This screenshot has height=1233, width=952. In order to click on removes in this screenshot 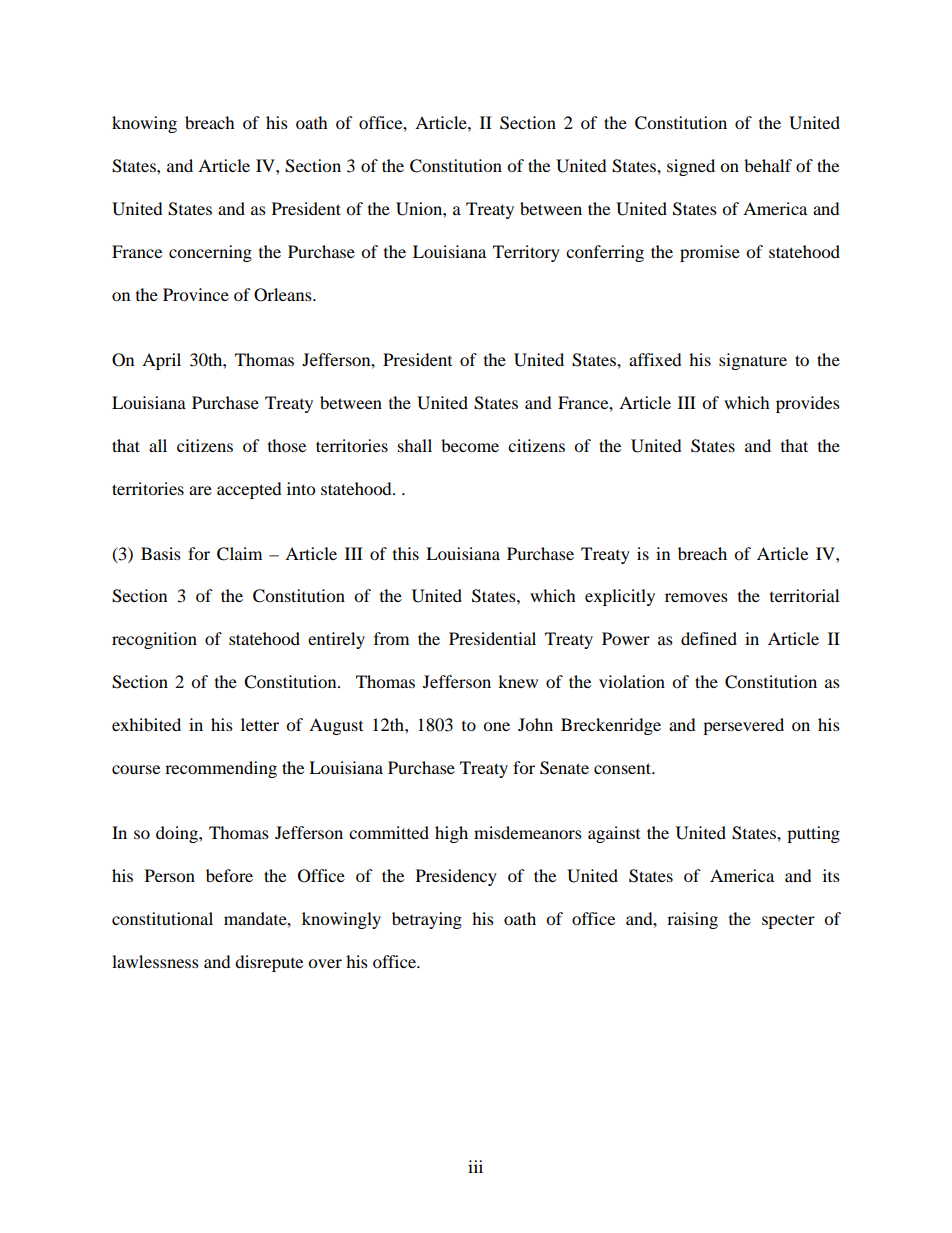, I will do `click(696, 597)`.
